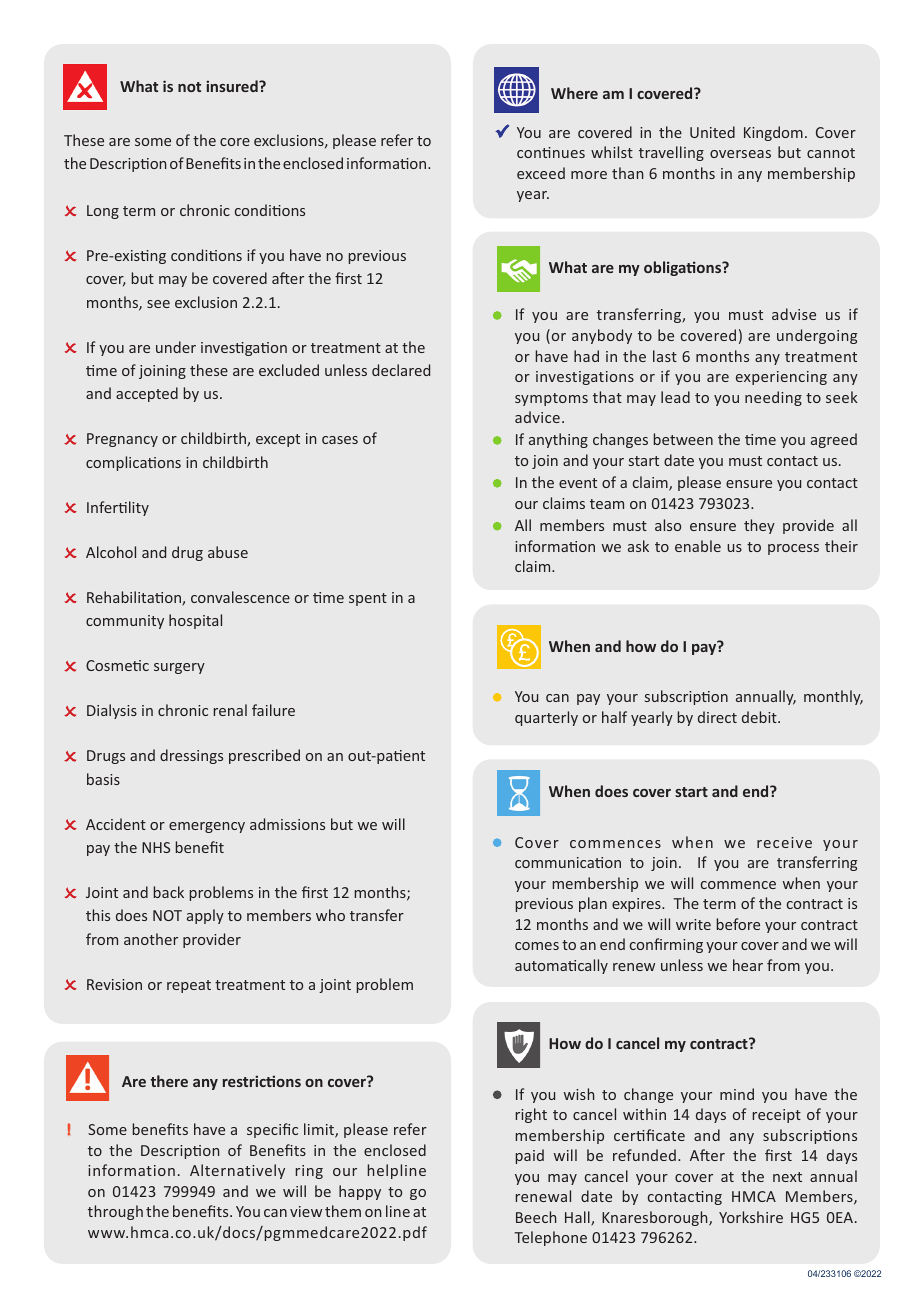 This image has width=924, height=1308. I want to click on needing, so click(773, 398).
